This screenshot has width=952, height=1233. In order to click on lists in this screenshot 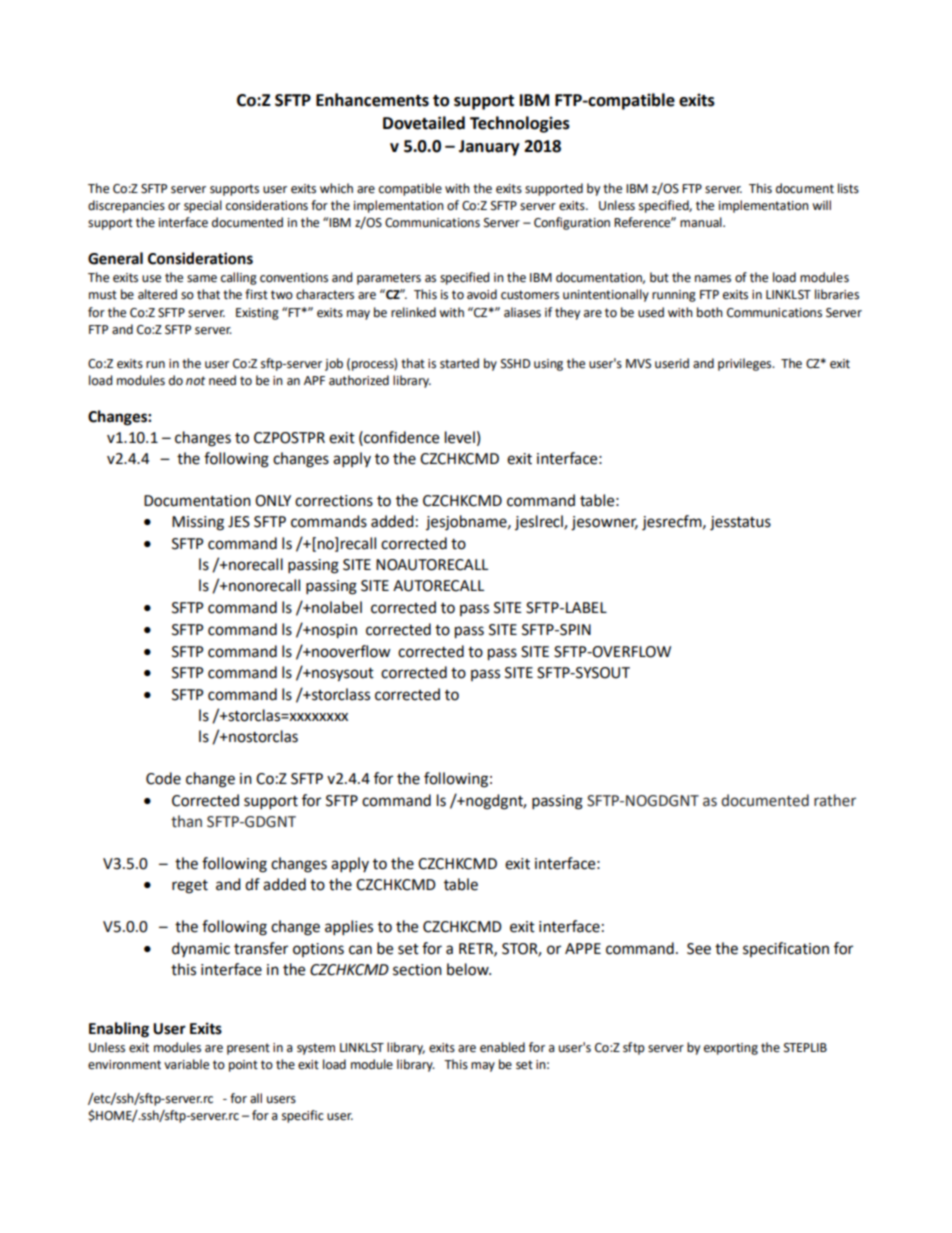, I will do `click(848, 188)`.
